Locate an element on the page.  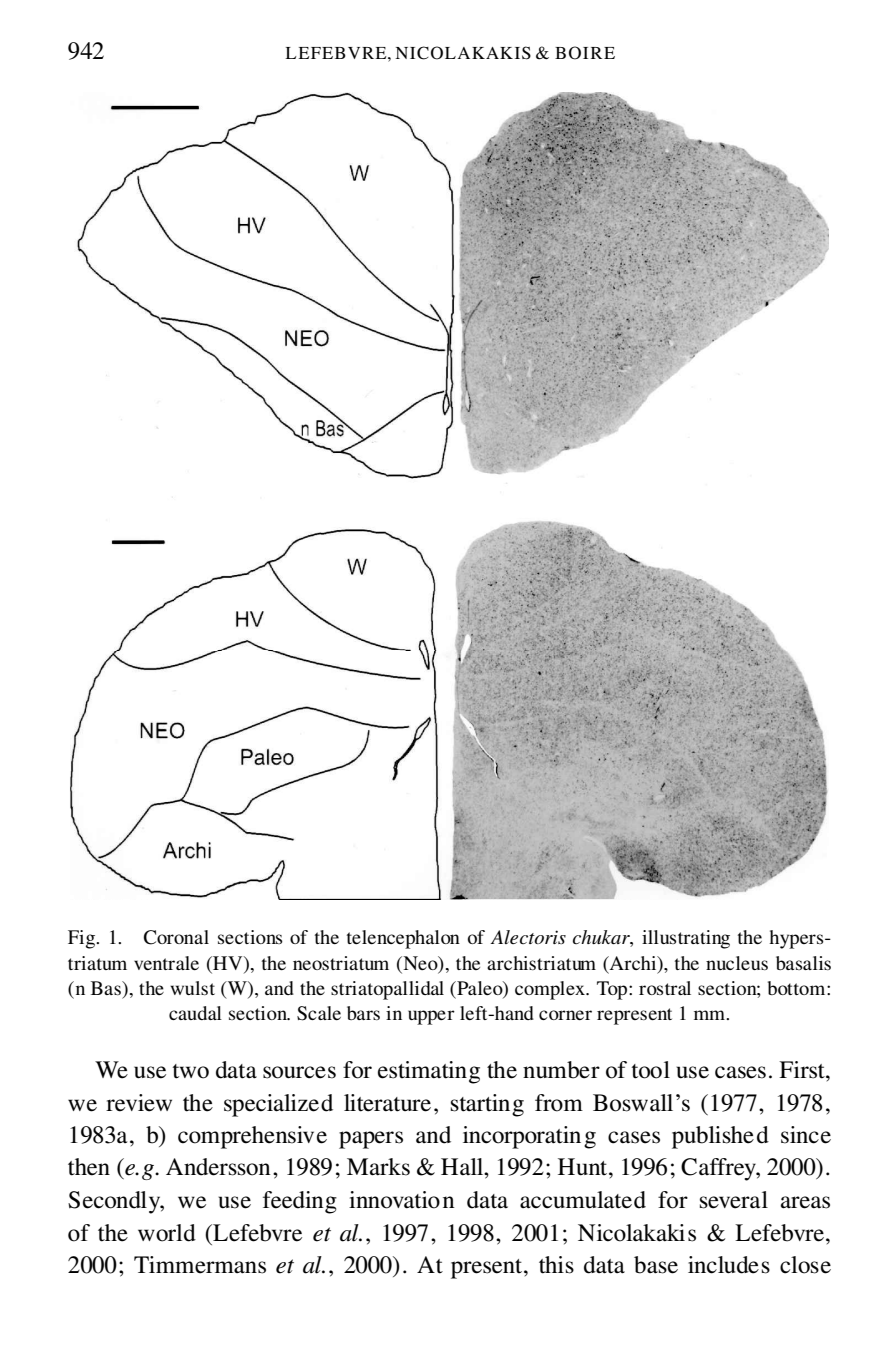
Marks is located at coordinates (378, 1167).
